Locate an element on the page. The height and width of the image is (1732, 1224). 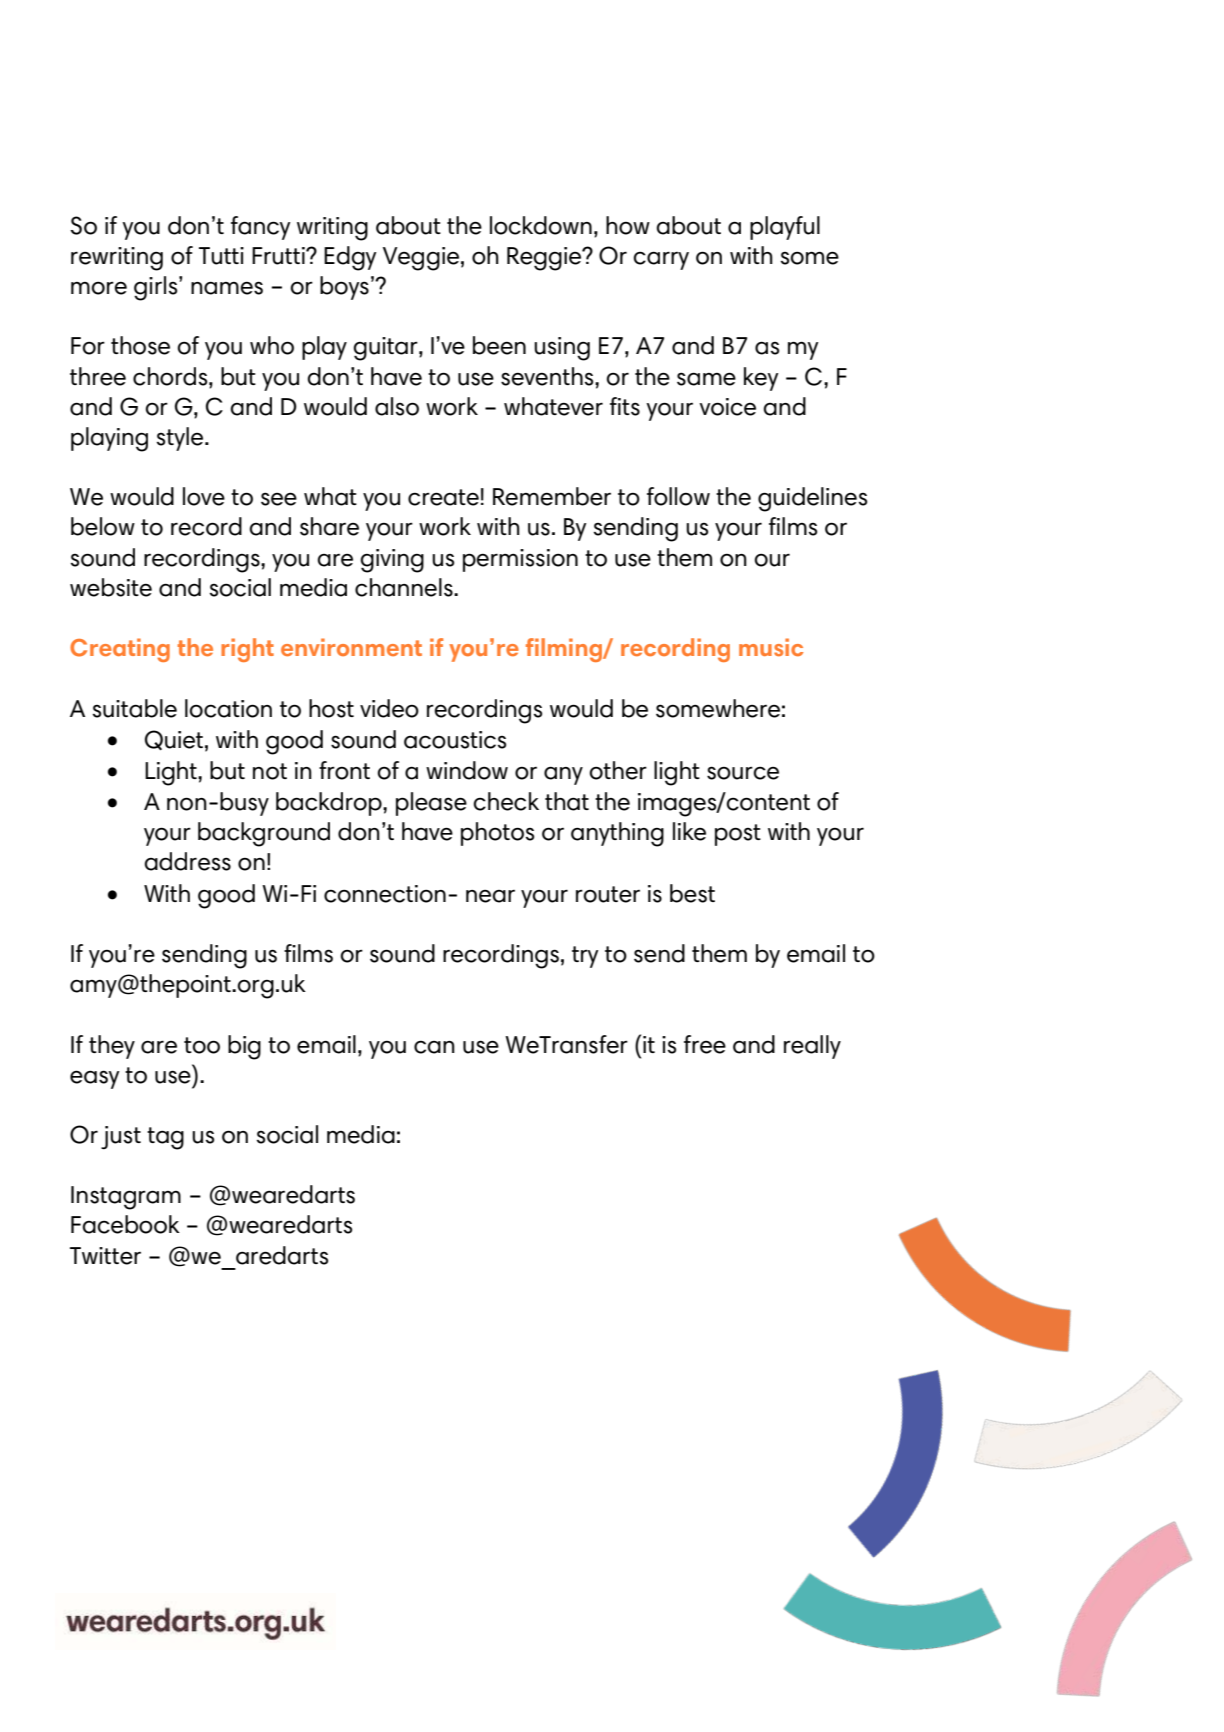
Tutti is located at coordinates (221, 256).
